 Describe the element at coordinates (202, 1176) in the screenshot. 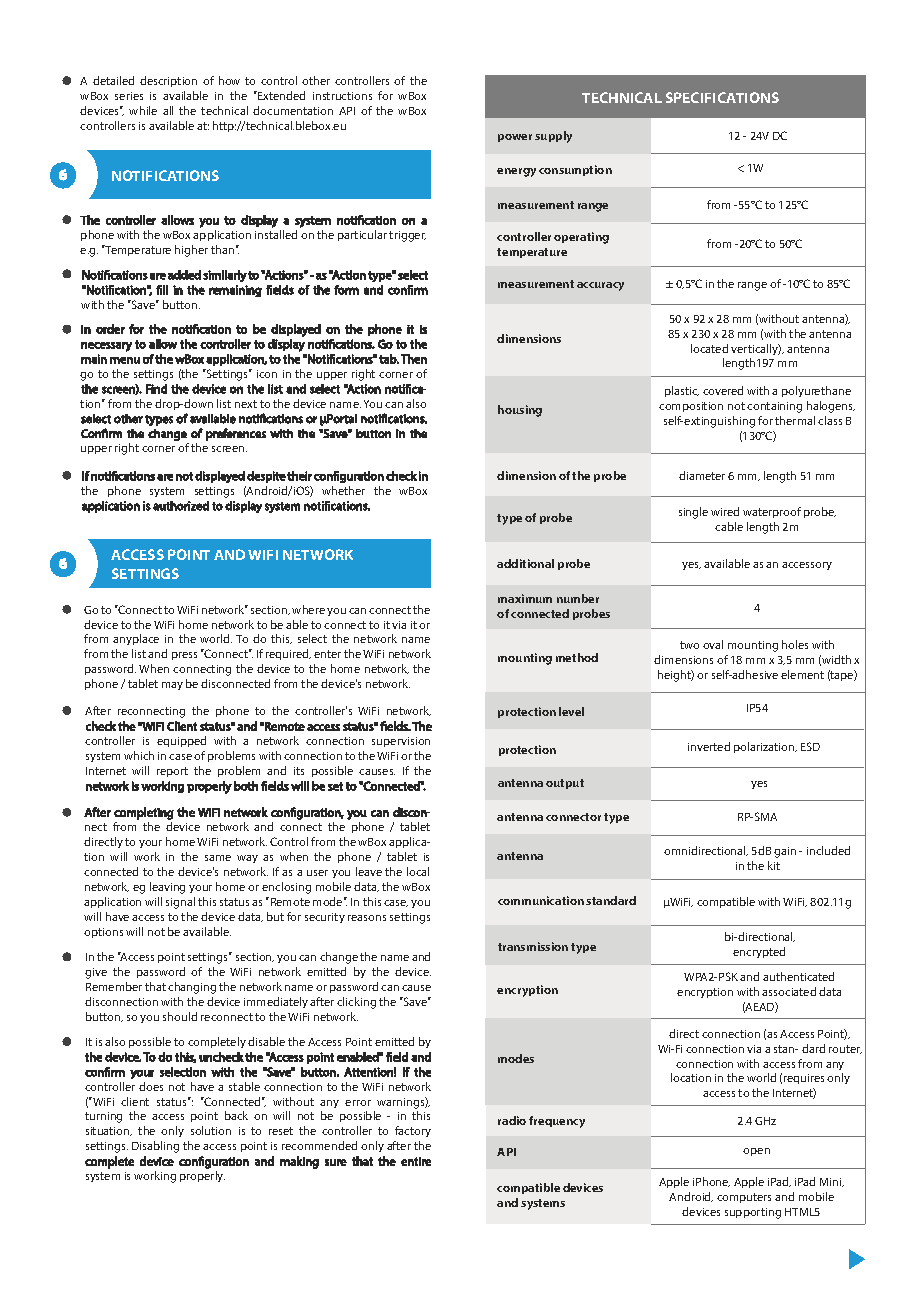

I see `properly` at that location.
